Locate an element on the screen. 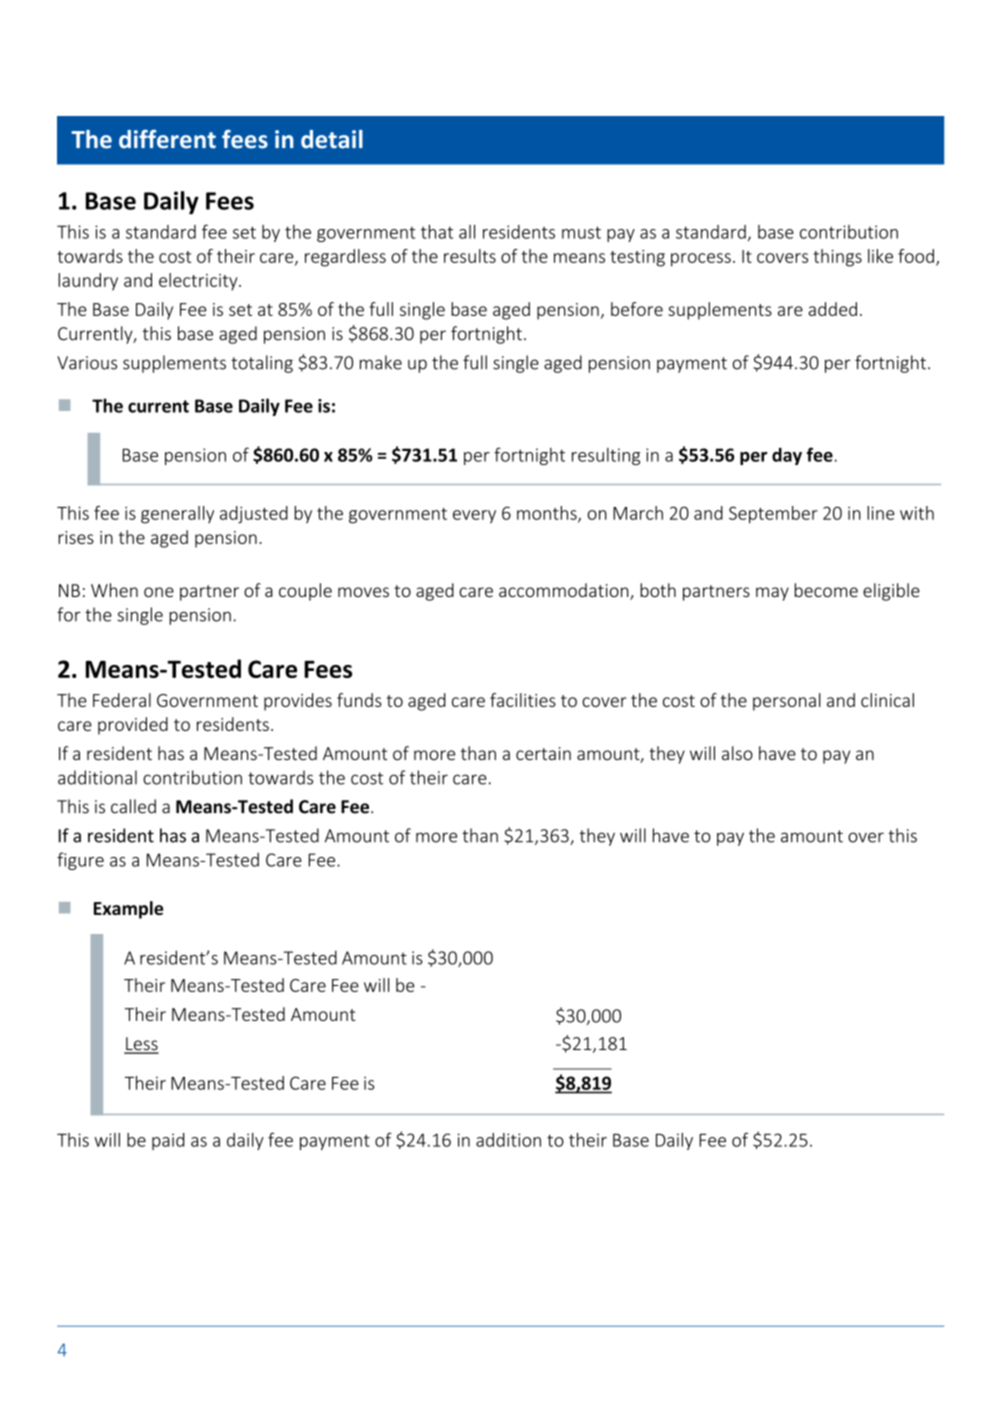 This screenshot has width=1002, height=1417. that is located at coordinates (437, 231).
